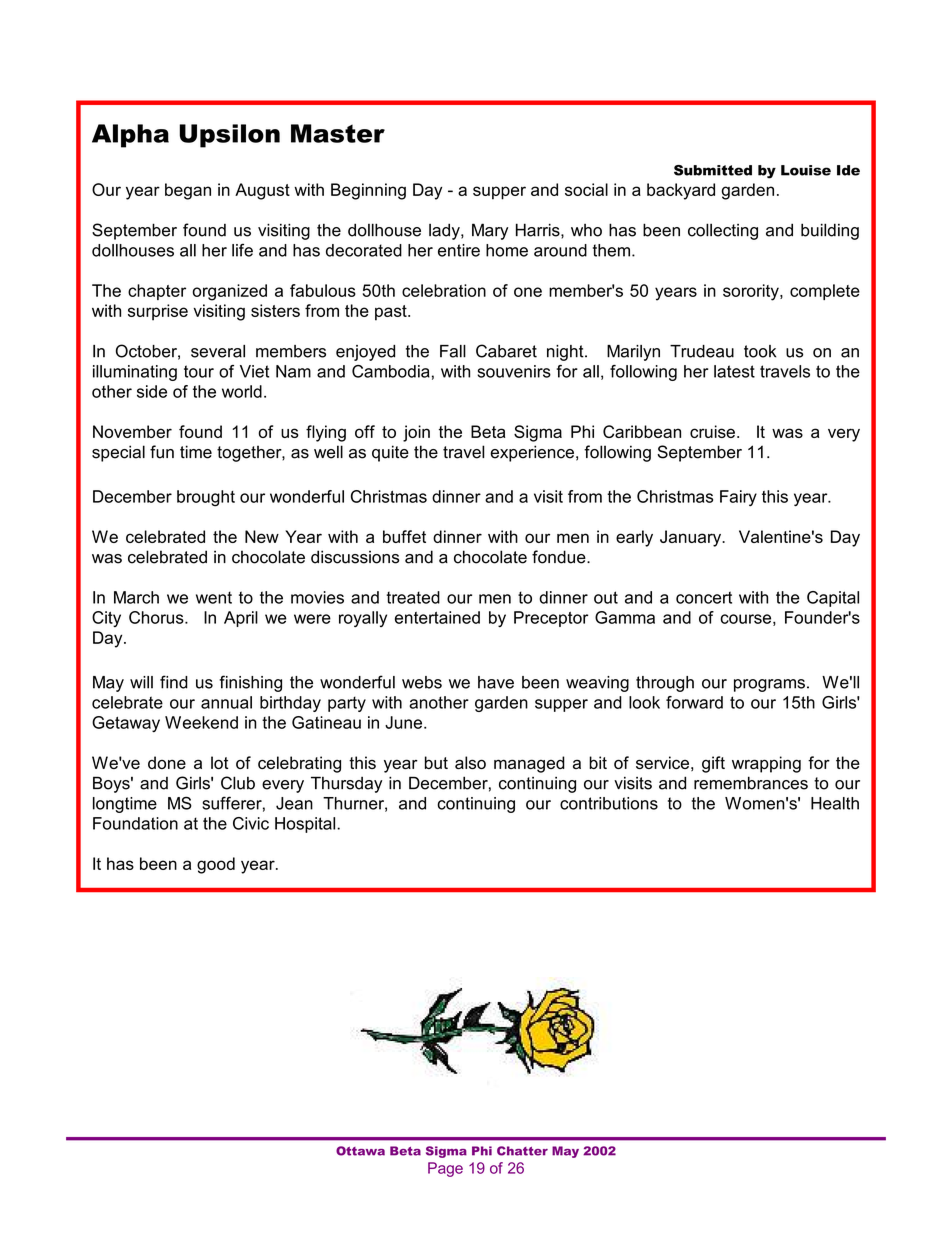 This screenshot has height=1233, width=952. Describe the element at coordinates (712, 431) in the screenshot. I see `cruise` at that location.
